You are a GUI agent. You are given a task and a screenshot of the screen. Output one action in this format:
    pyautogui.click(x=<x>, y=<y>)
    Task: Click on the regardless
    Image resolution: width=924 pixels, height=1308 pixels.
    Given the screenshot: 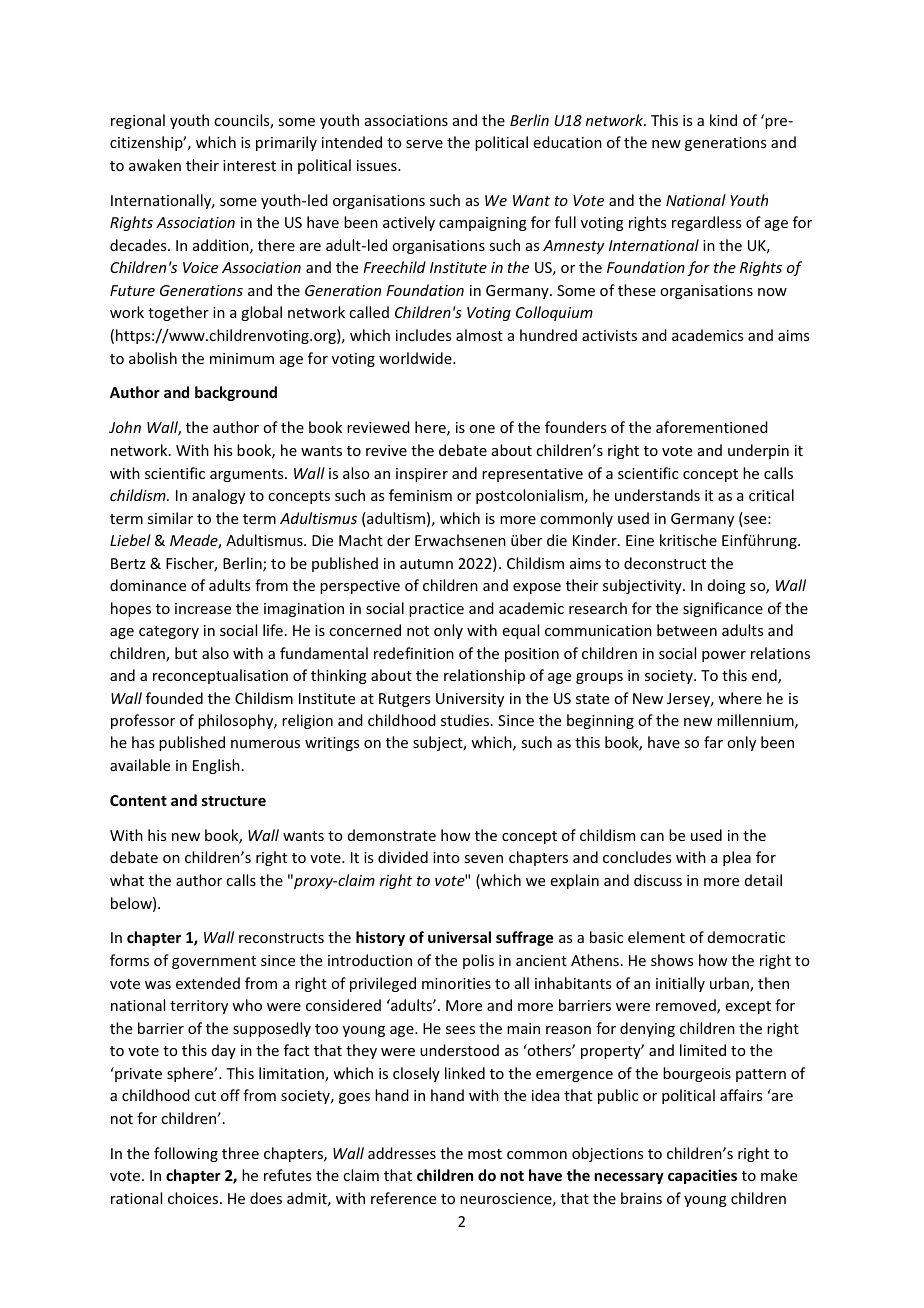 What is the action you would take?
    pyautogui.click(x=706, y=223)
